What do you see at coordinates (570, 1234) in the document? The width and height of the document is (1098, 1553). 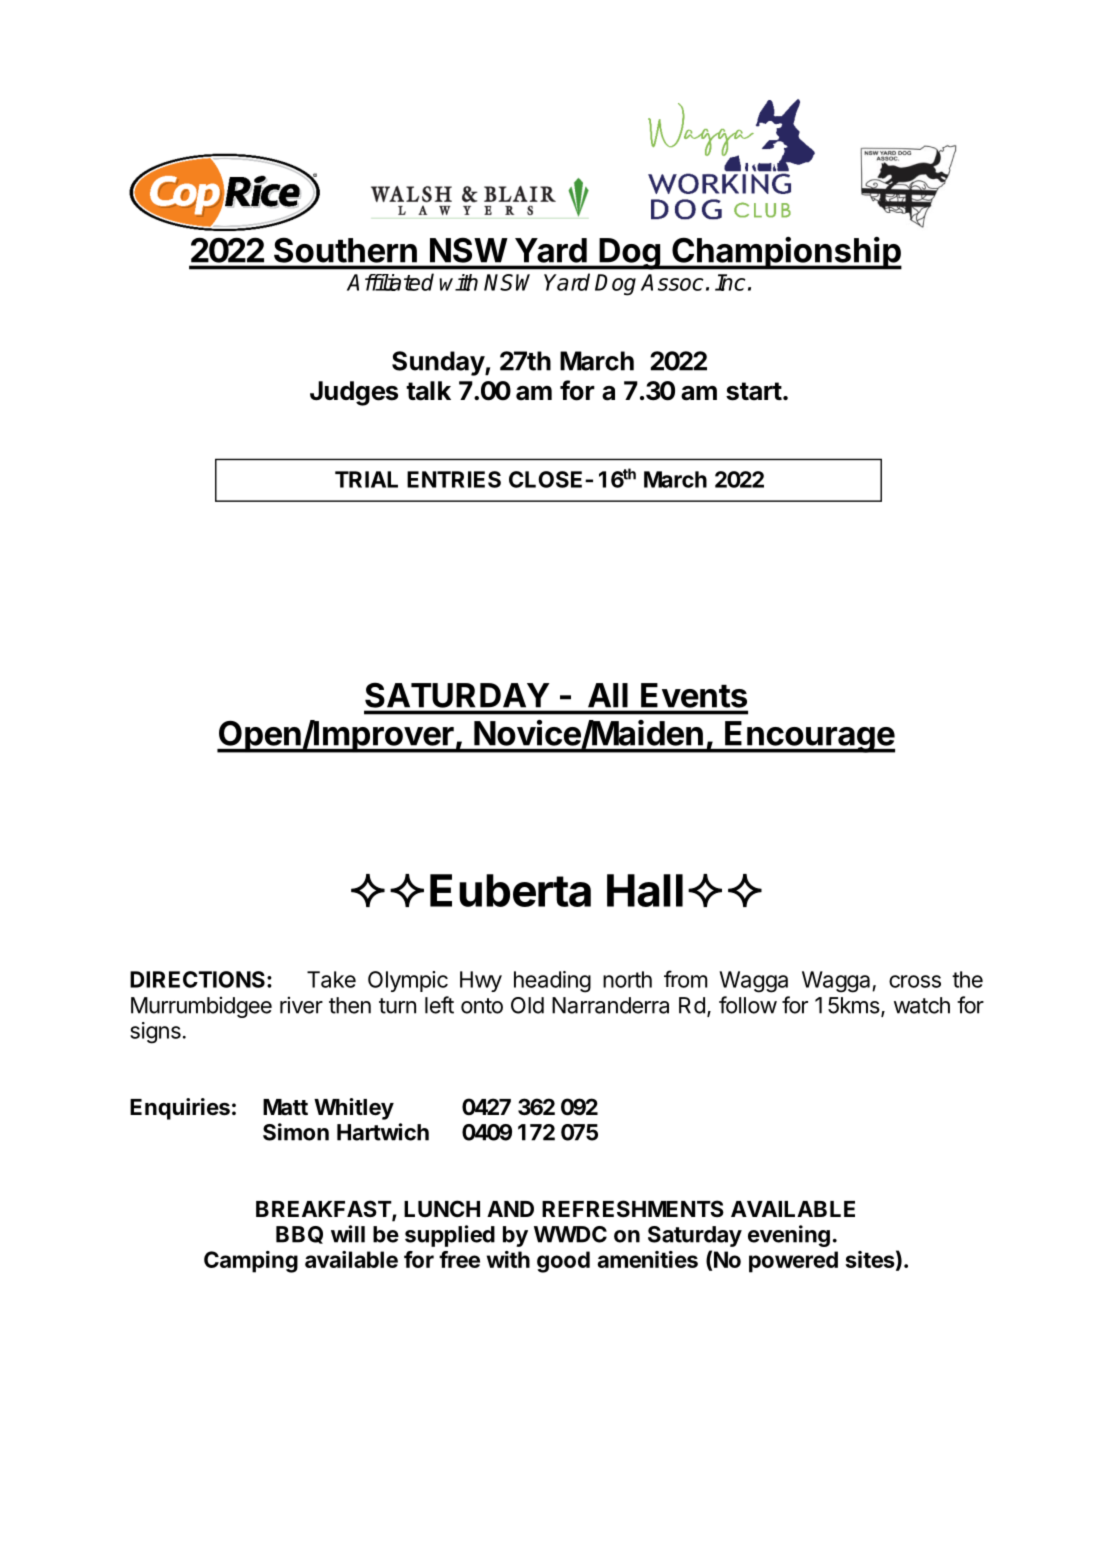 I see `WWDC` at bounding box center [570, 1234].
